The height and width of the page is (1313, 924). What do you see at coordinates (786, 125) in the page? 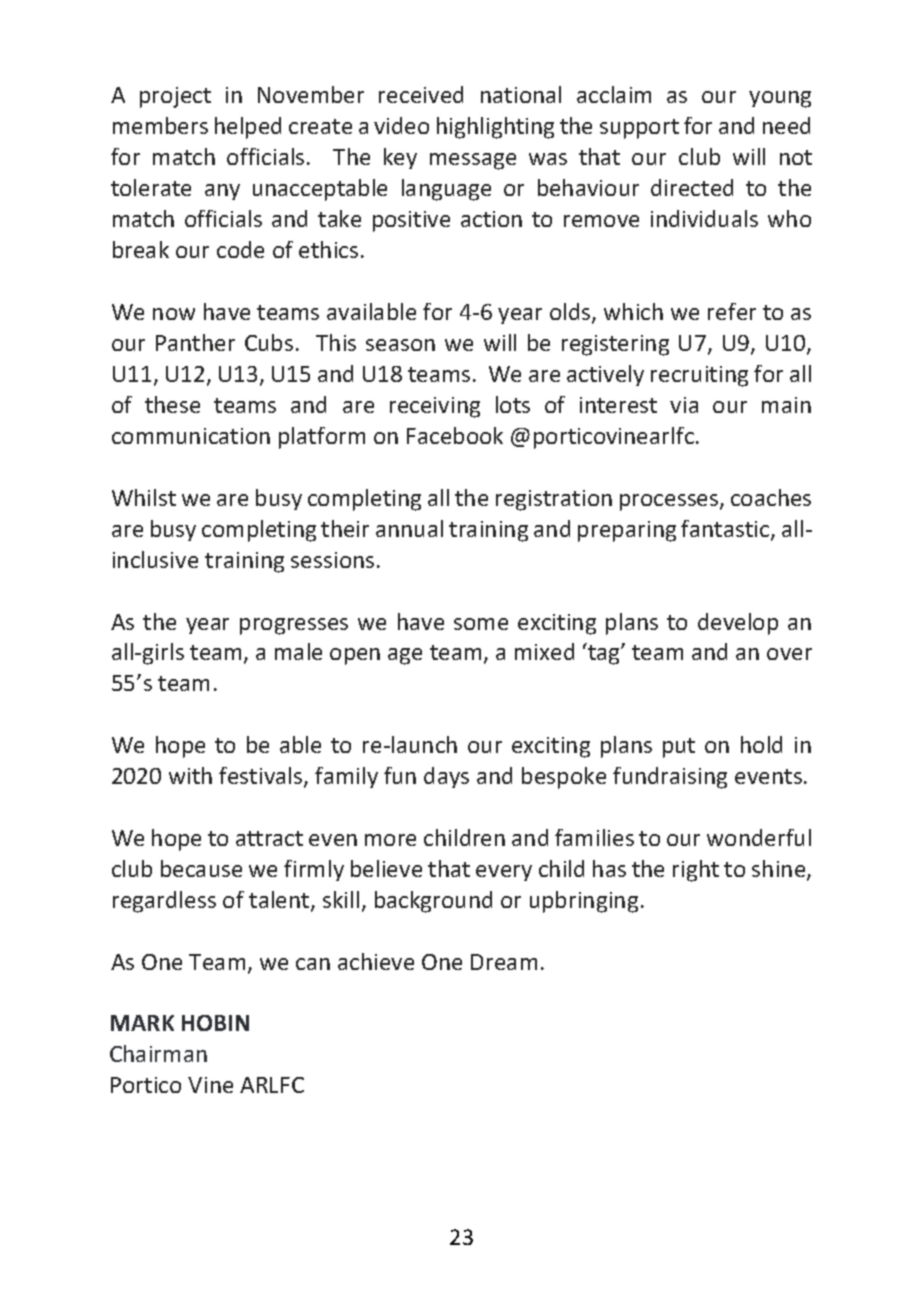
I see `need` at bounding box center [786, 125].
